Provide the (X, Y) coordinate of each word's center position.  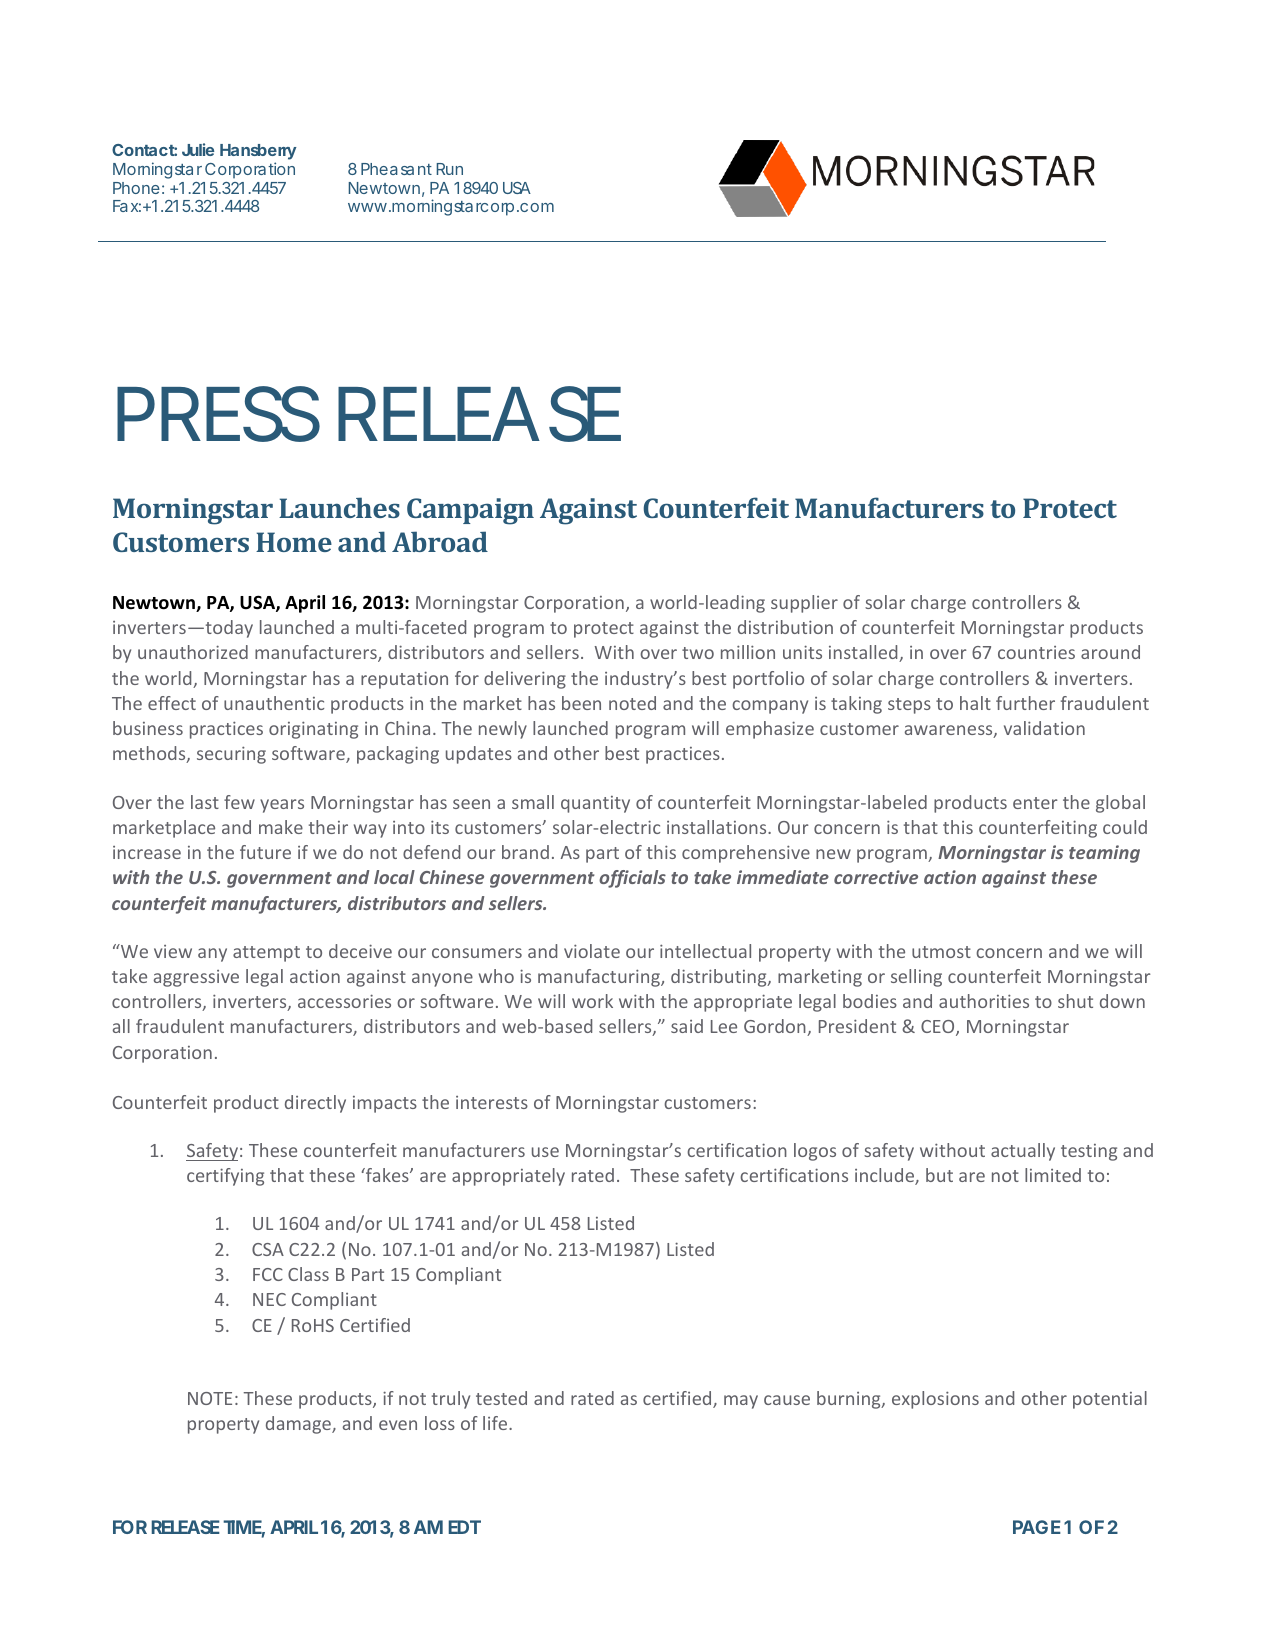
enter (1035, 803)
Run (450, 169)
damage (299, 1425)
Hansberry (258, 153)
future (265, 852)
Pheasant (396, 169)
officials (632, 879)
